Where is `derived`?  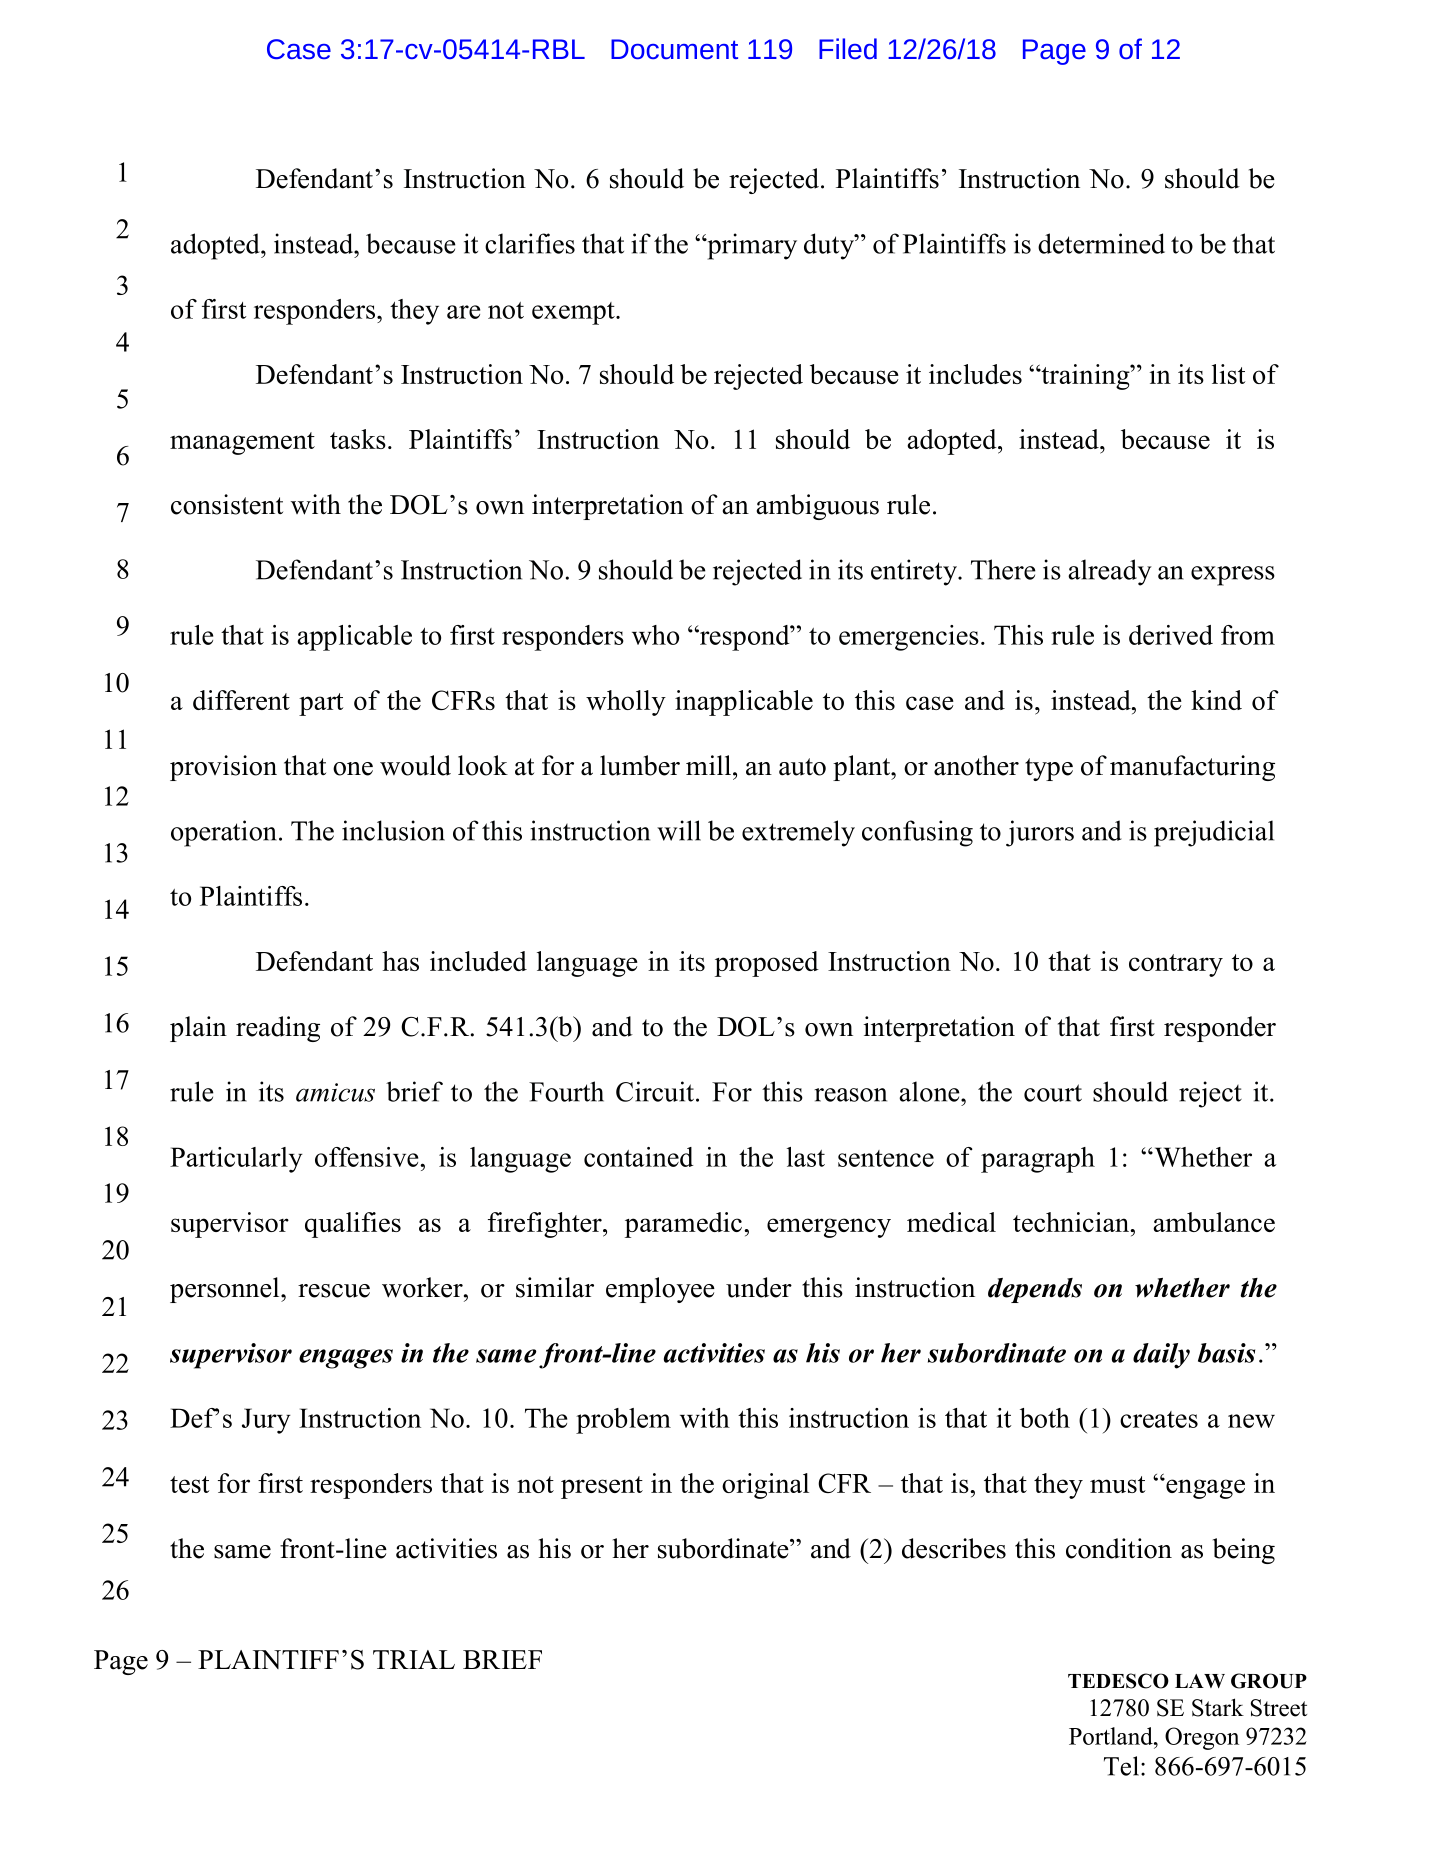
derived is located at coordinates (1171, 635).
